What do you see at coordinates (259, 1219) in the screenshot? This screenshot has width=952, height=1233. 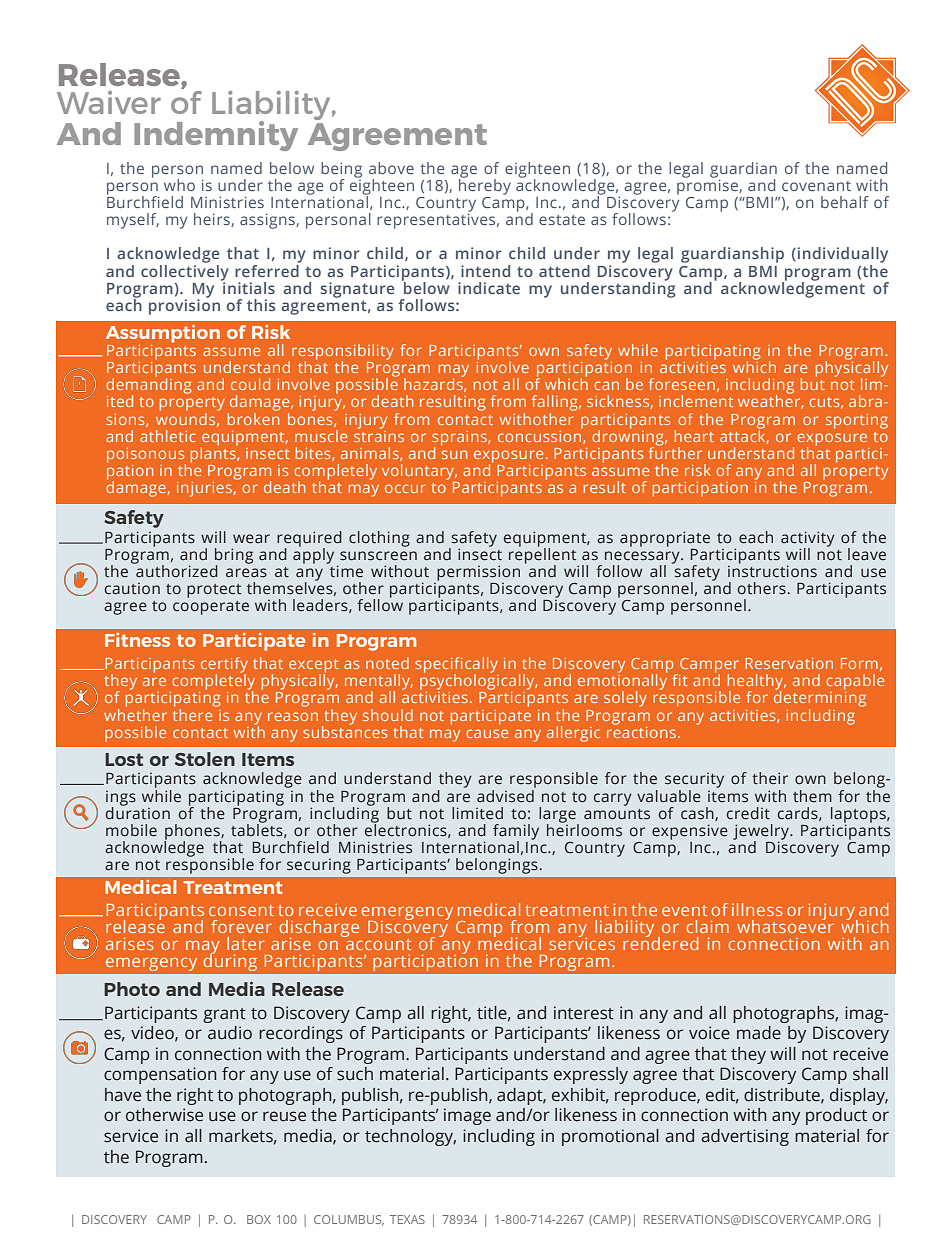 I see `BOX` at bounding box center [259, 1219].
